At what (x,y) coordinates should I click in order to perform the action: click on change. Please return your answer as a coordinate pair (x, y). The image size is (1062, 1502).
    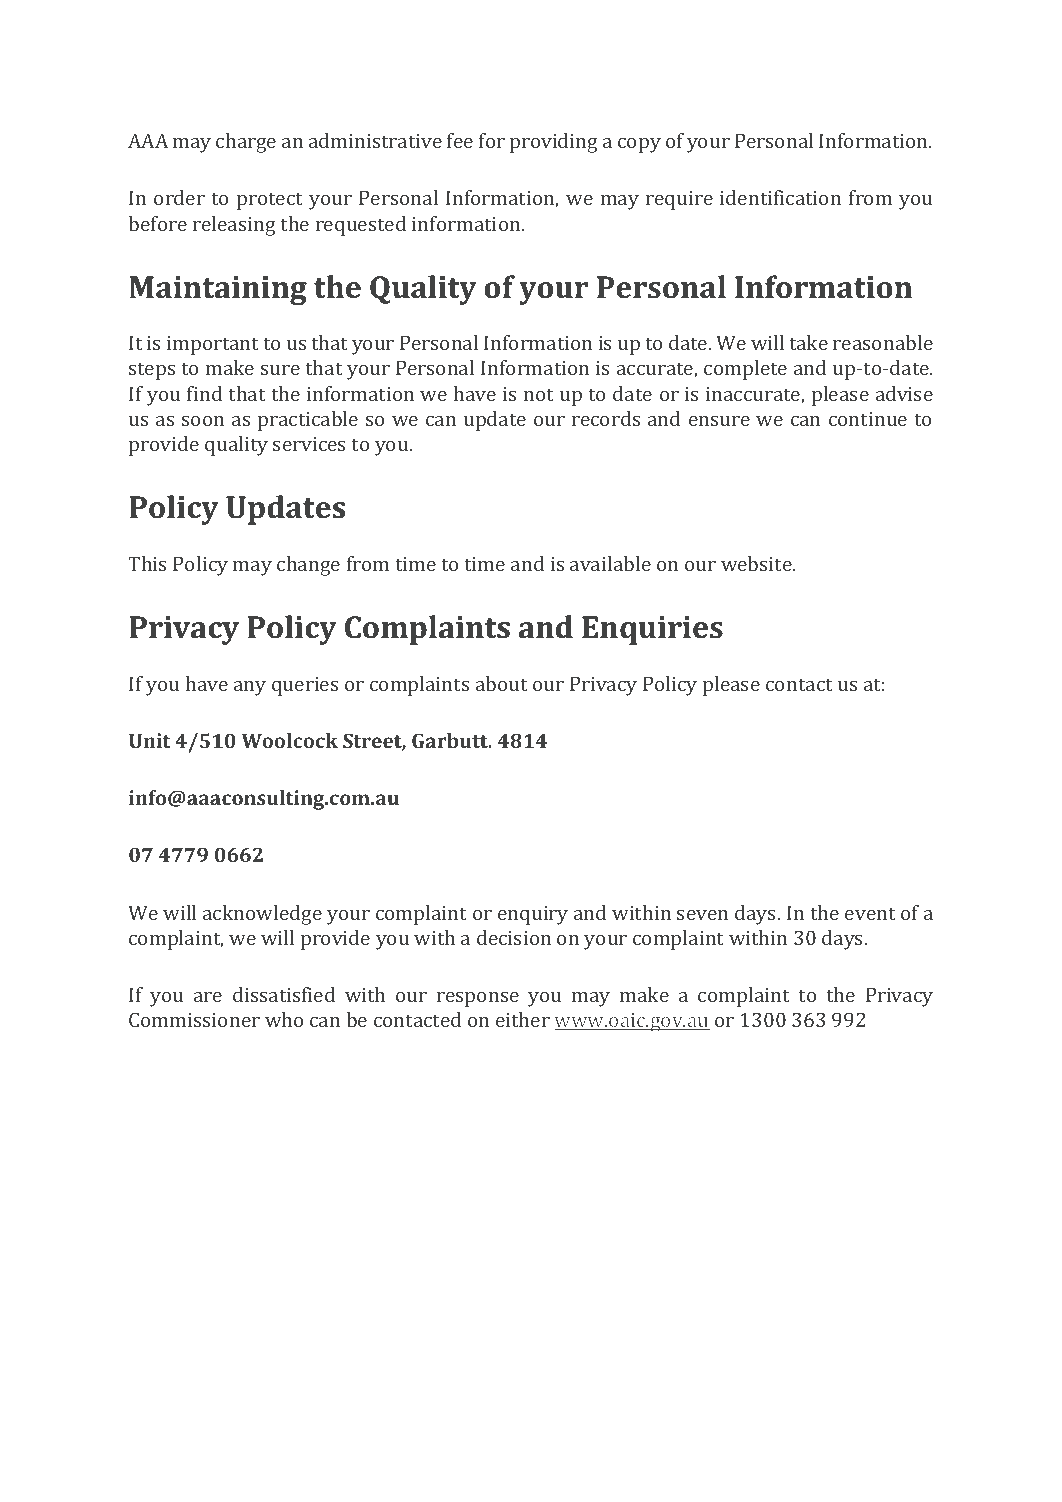
    Looking at the image, I should click on (308, 566).
